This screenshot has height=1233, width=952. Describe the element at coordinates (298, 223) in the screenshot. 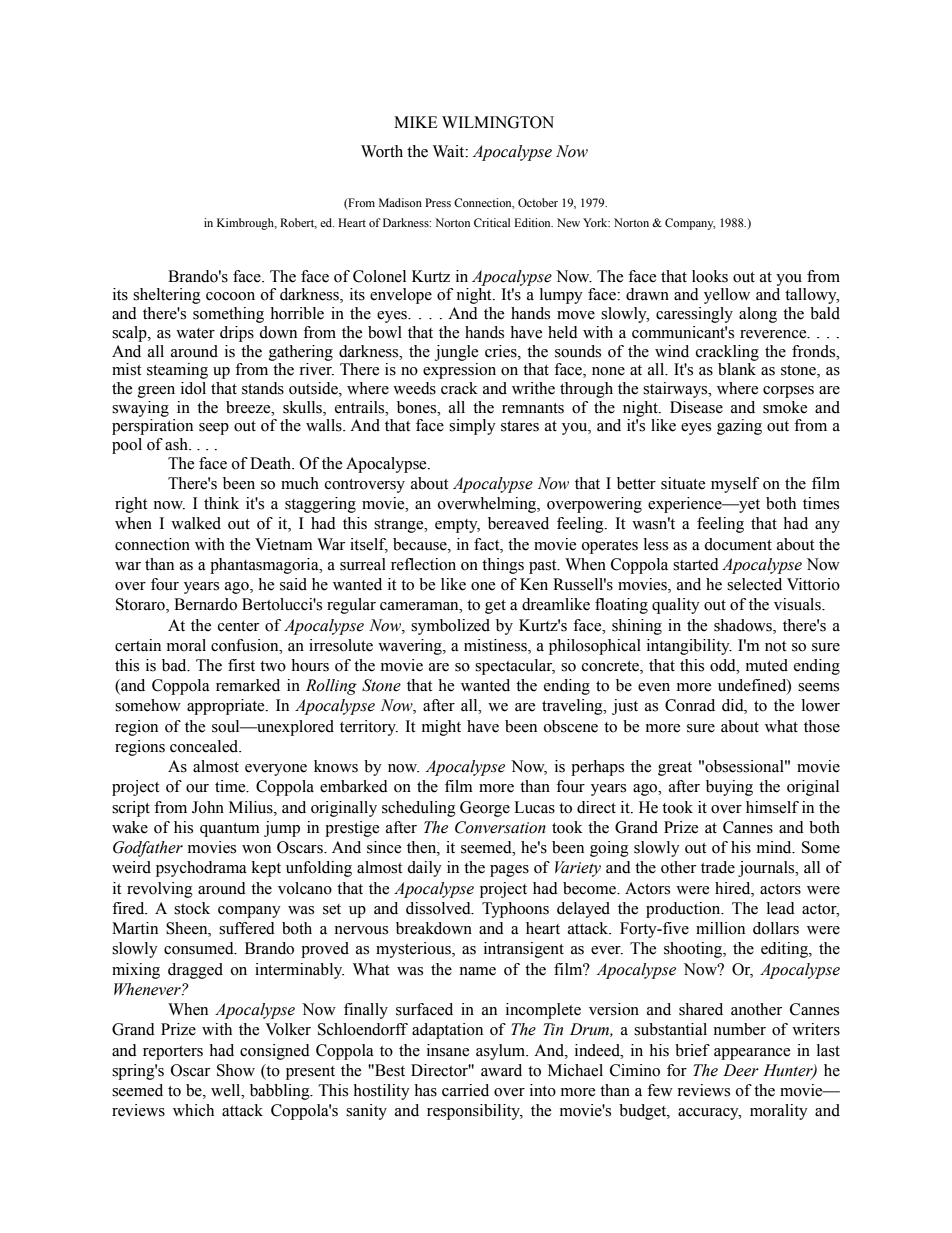

I see `Robert` at that location.
